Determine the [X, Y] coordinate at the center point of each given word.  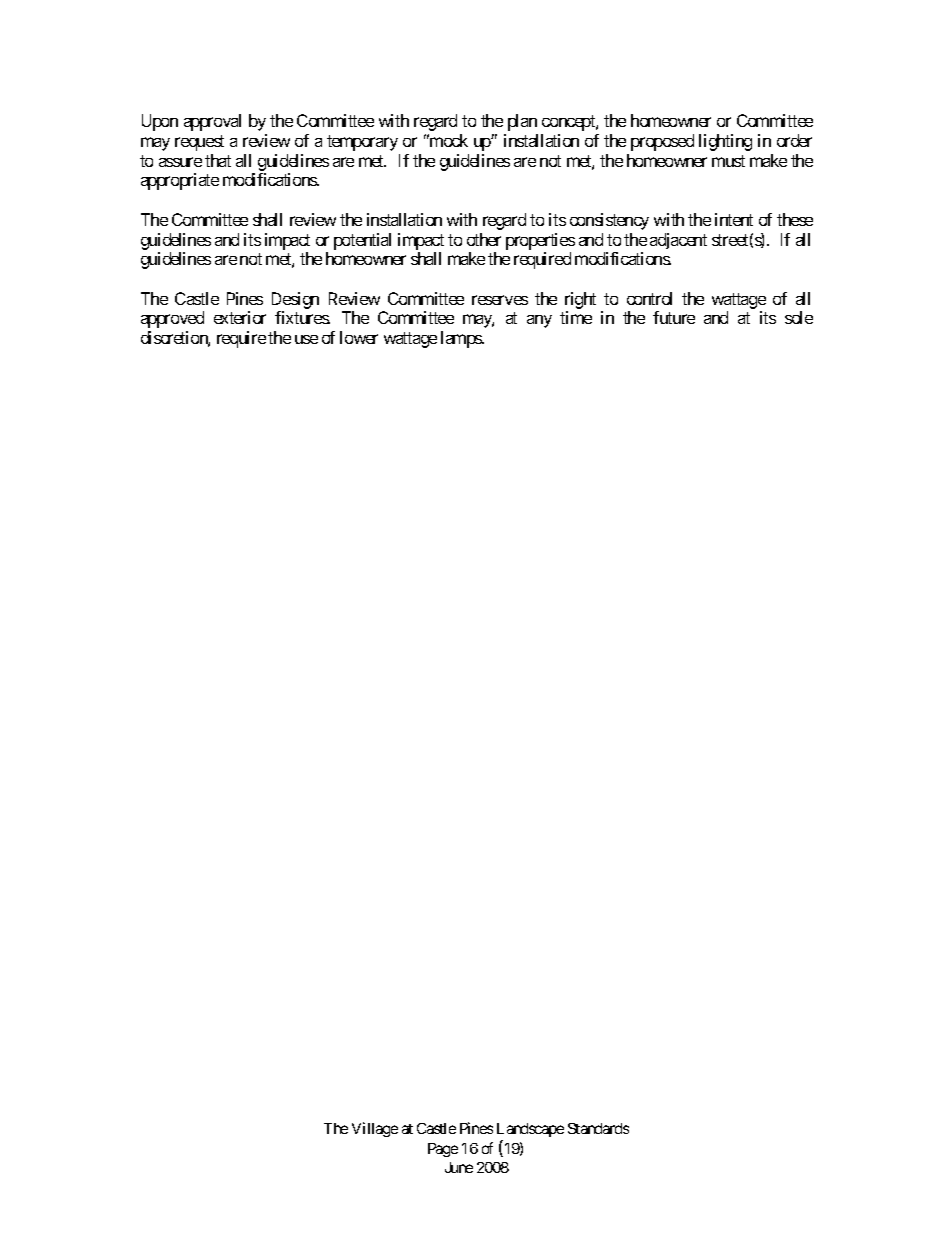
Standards [598, 1128]
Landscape [530, 1130]
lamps [462, 339]
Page [443, 1150]
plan [522, 122]
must [728, 161]
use [306, 339]
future [674, 317]
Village [375, 1129]
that [218, 160]
